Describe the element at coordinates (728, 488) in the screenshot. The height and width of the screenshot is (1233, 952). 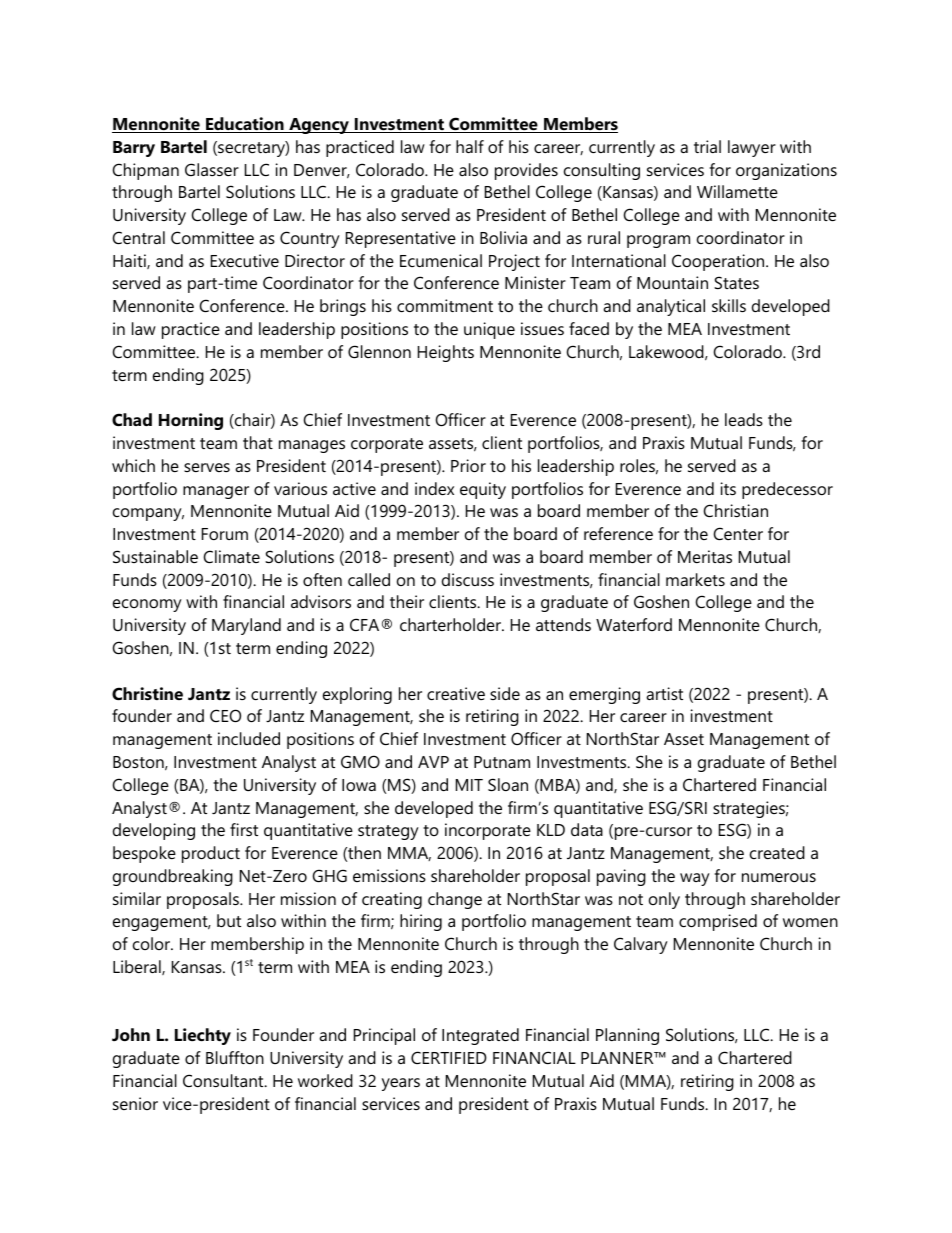
I see `its` at that location.
